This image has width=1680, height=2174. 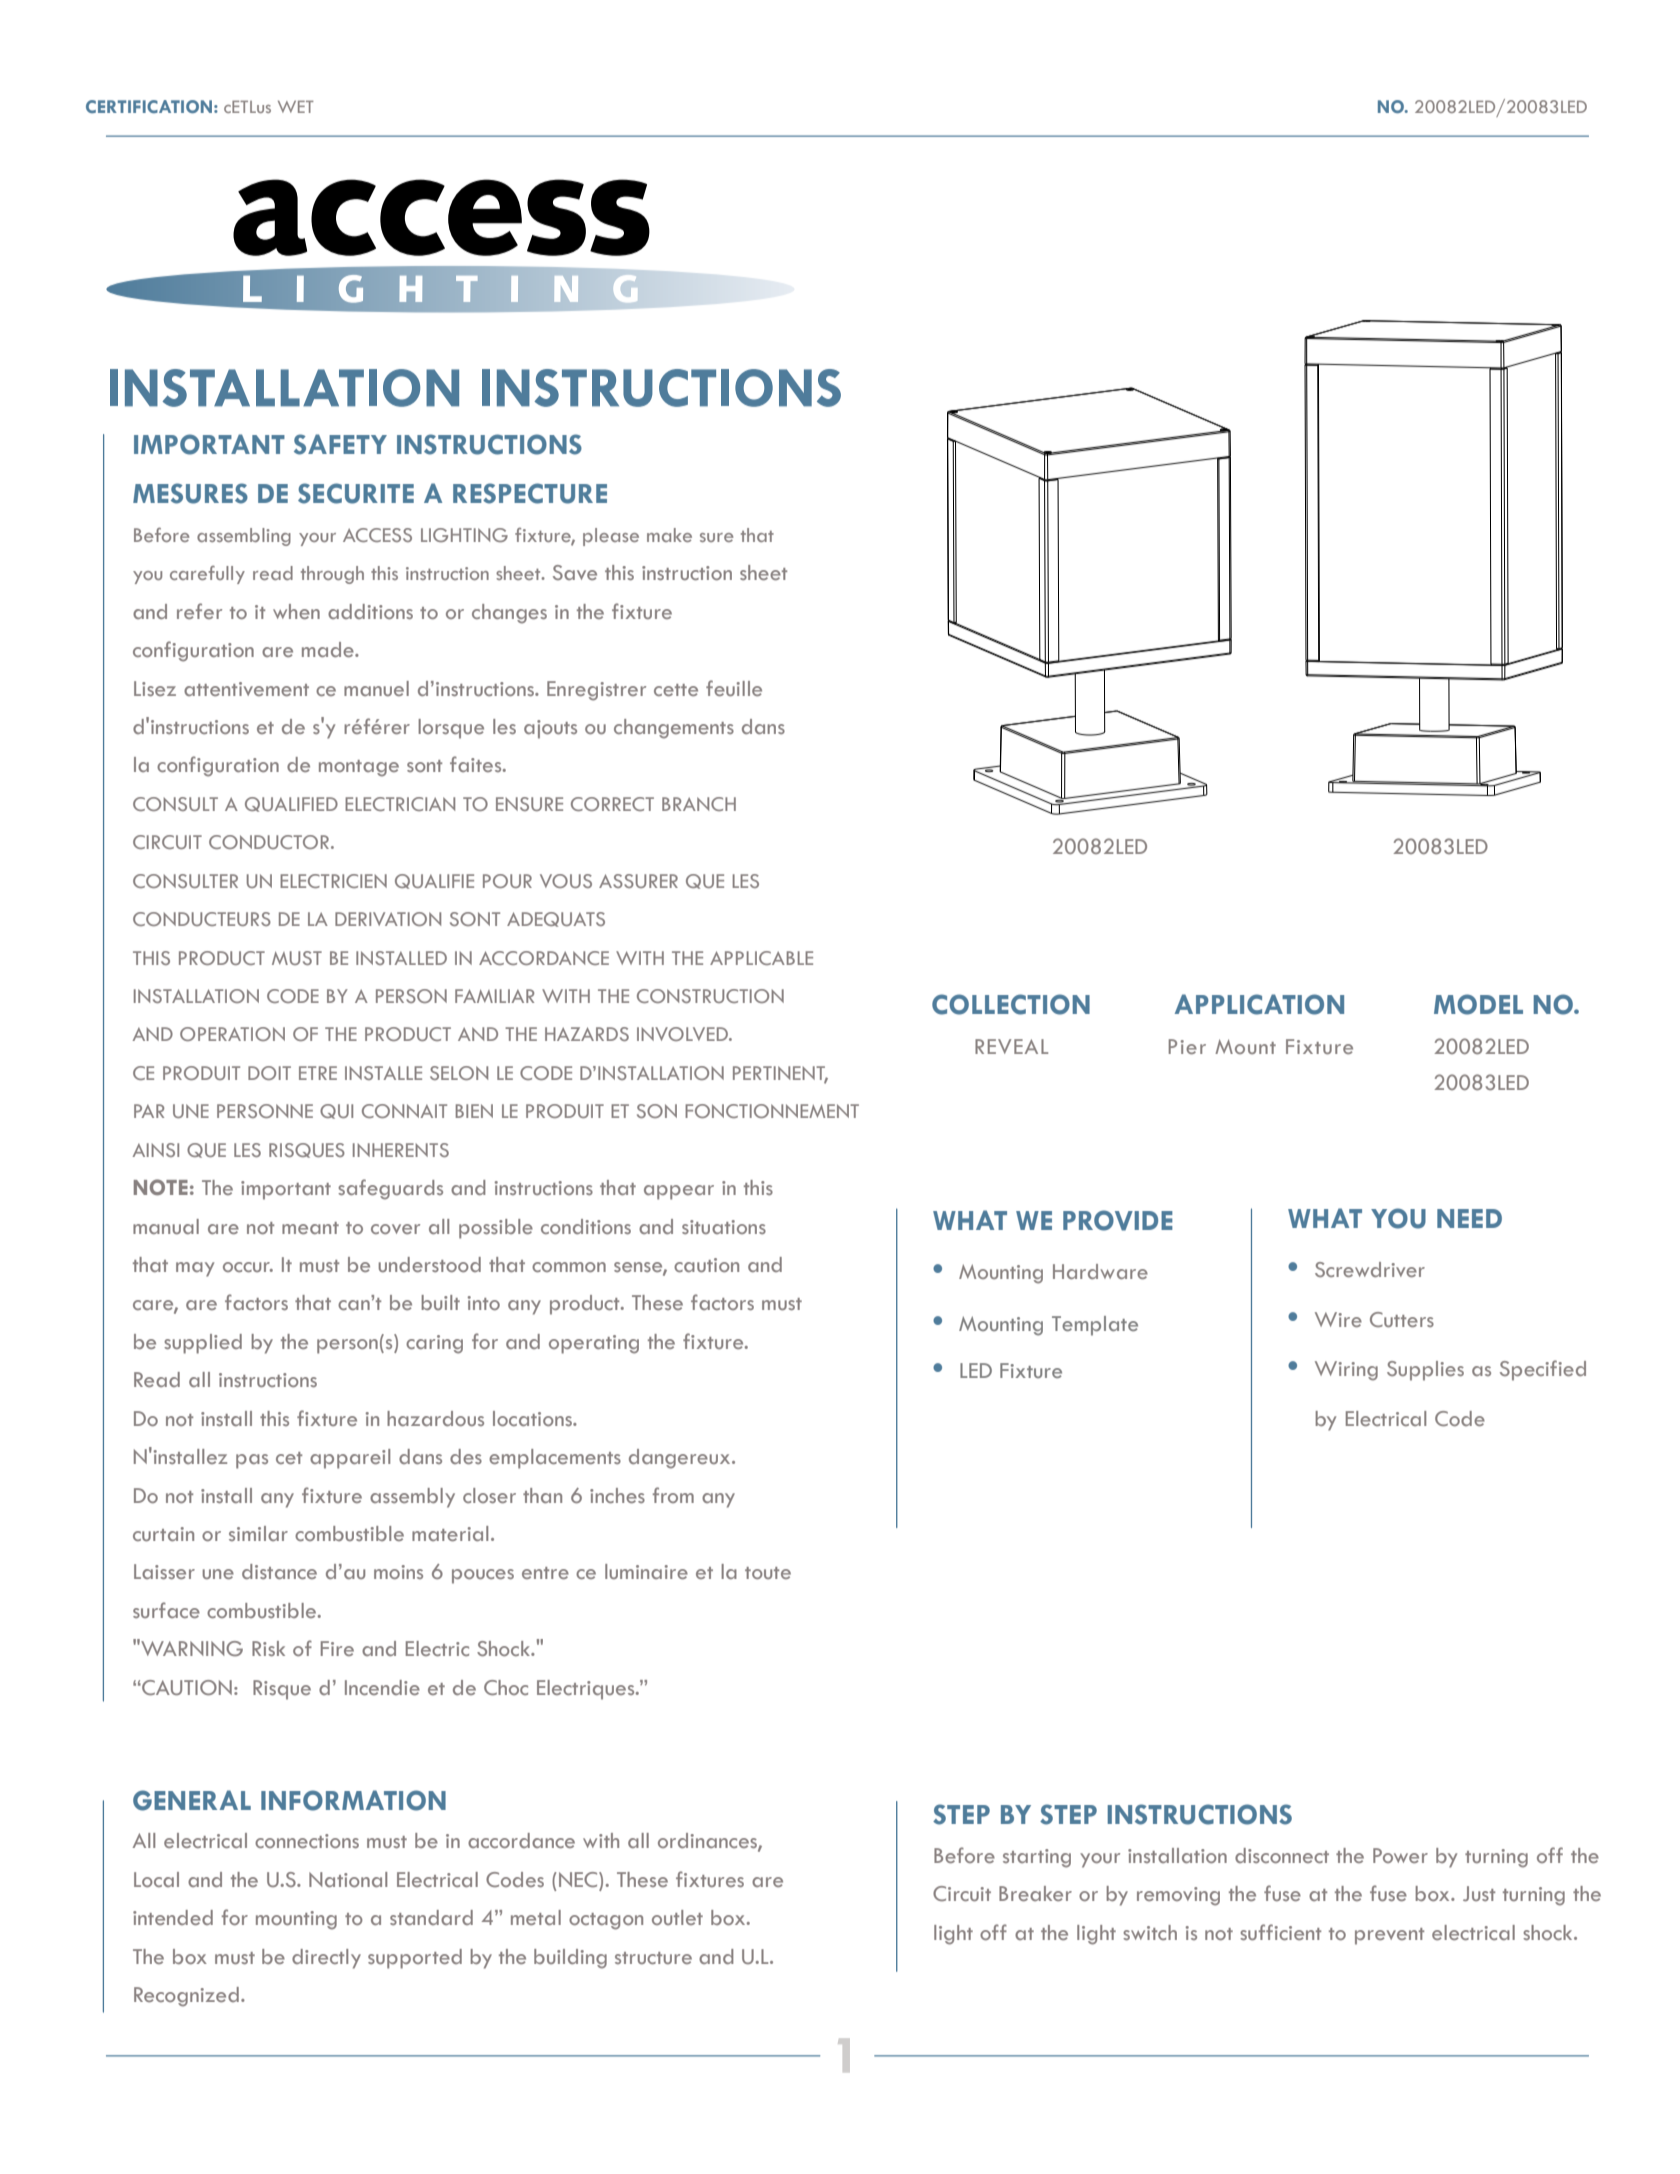 I want to click on outlet, so click(x=677, y=1917).
